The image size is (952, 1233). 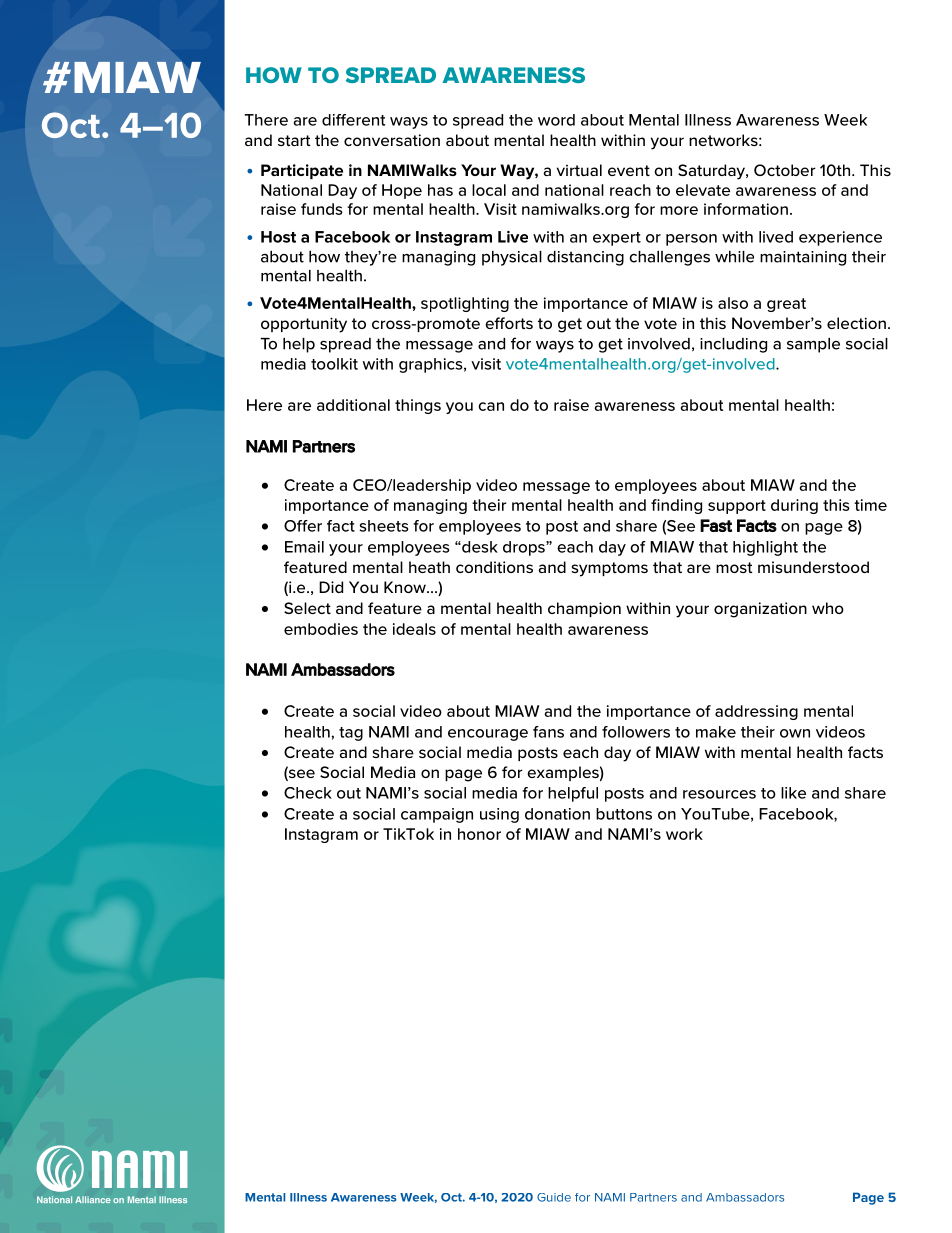 I want to click on sheets, so click(x=384, y=526).
